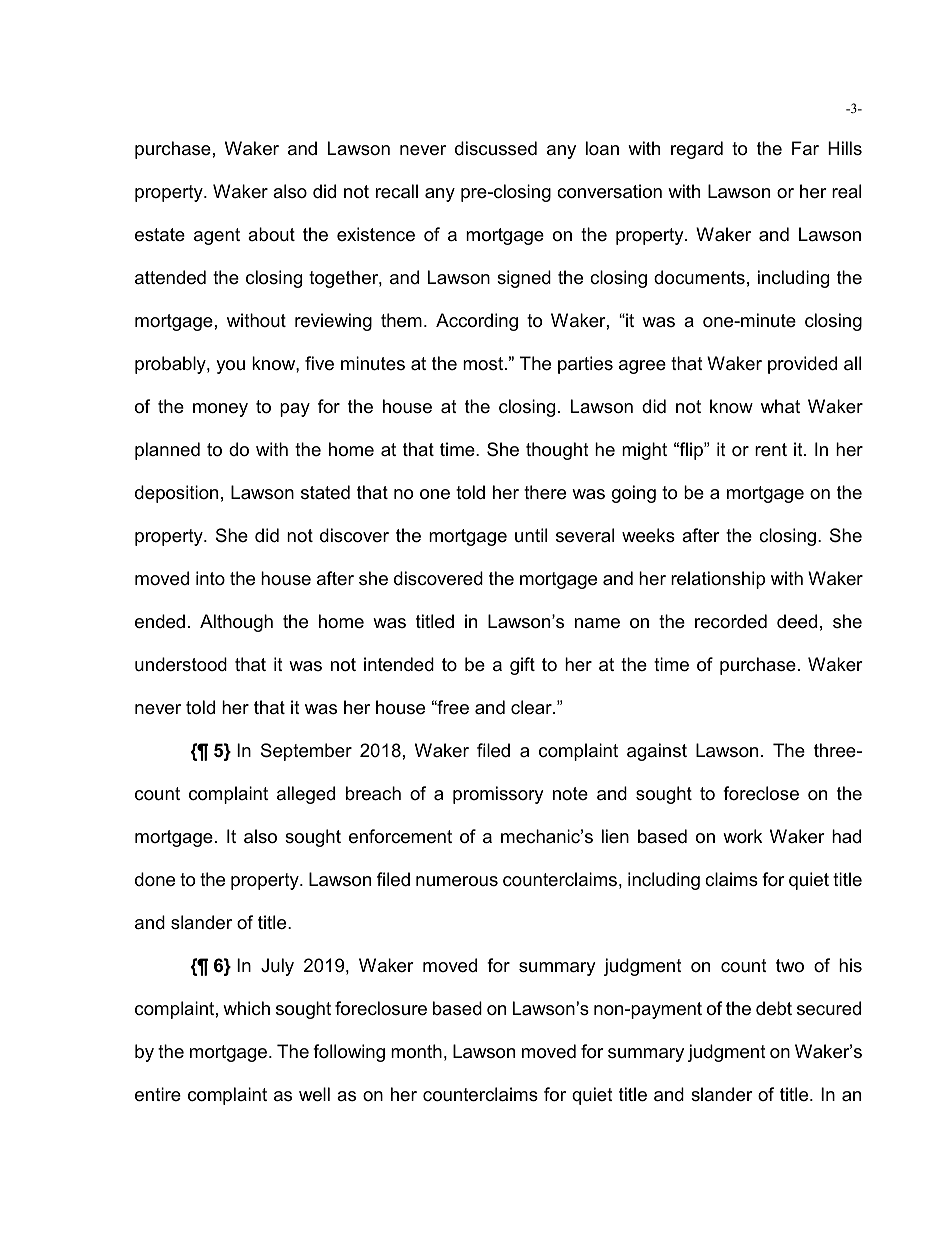 This page has width=952, height=1233. I want to click on discussed, so click(496, 148).
